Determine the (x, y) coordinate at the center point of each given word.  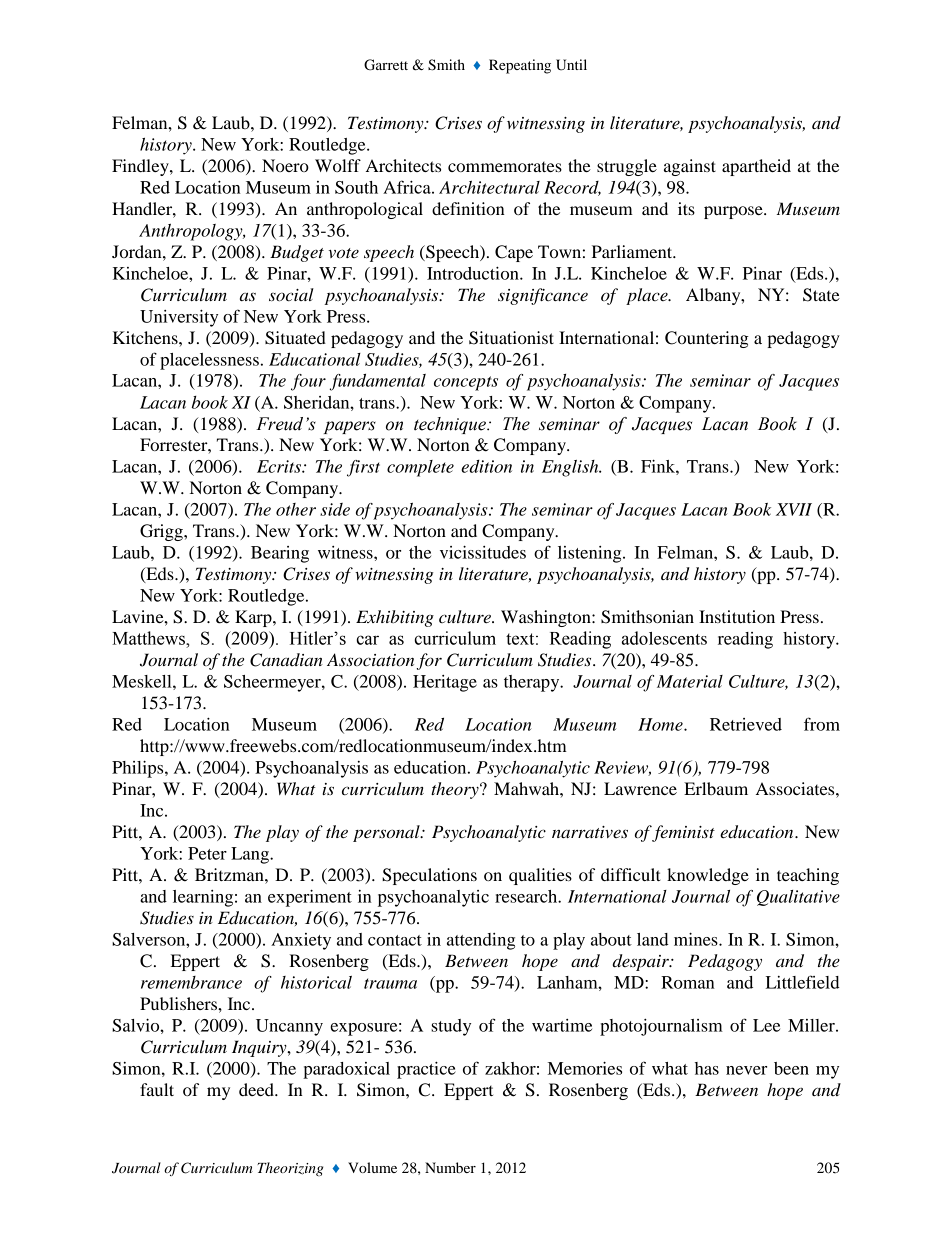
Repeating (520, 66)
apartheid (756, 167)
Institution (737, 616)
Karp (254, 618)
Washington (547, 618)
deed (257, 1089)
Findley (141, 167)
